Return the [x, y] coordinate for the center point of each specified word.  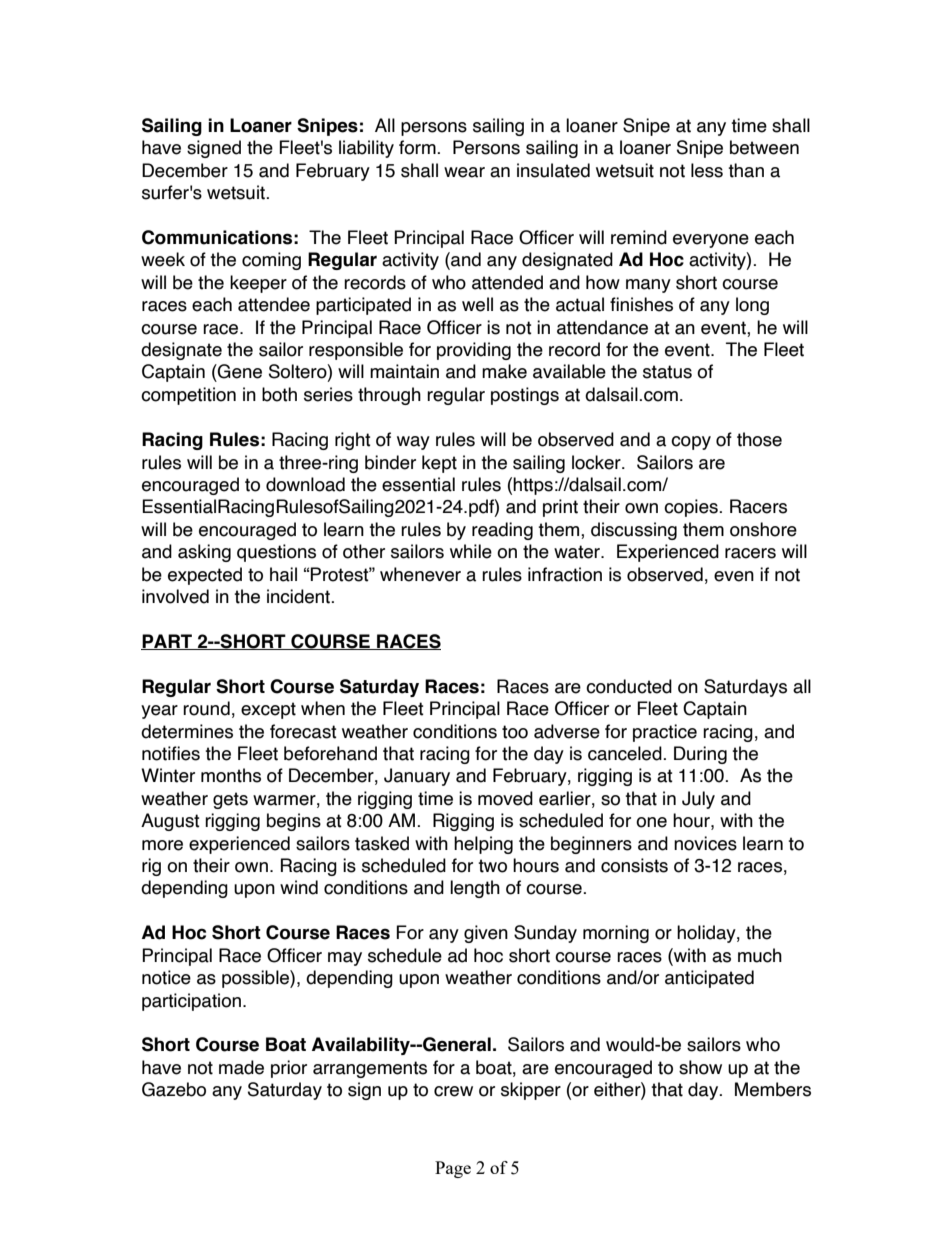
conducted [629, 686]
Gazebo [174, 1089]
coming [271, 261]
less [707, 170]
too [515, 732]
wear [464, 172]
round [206, 708]
